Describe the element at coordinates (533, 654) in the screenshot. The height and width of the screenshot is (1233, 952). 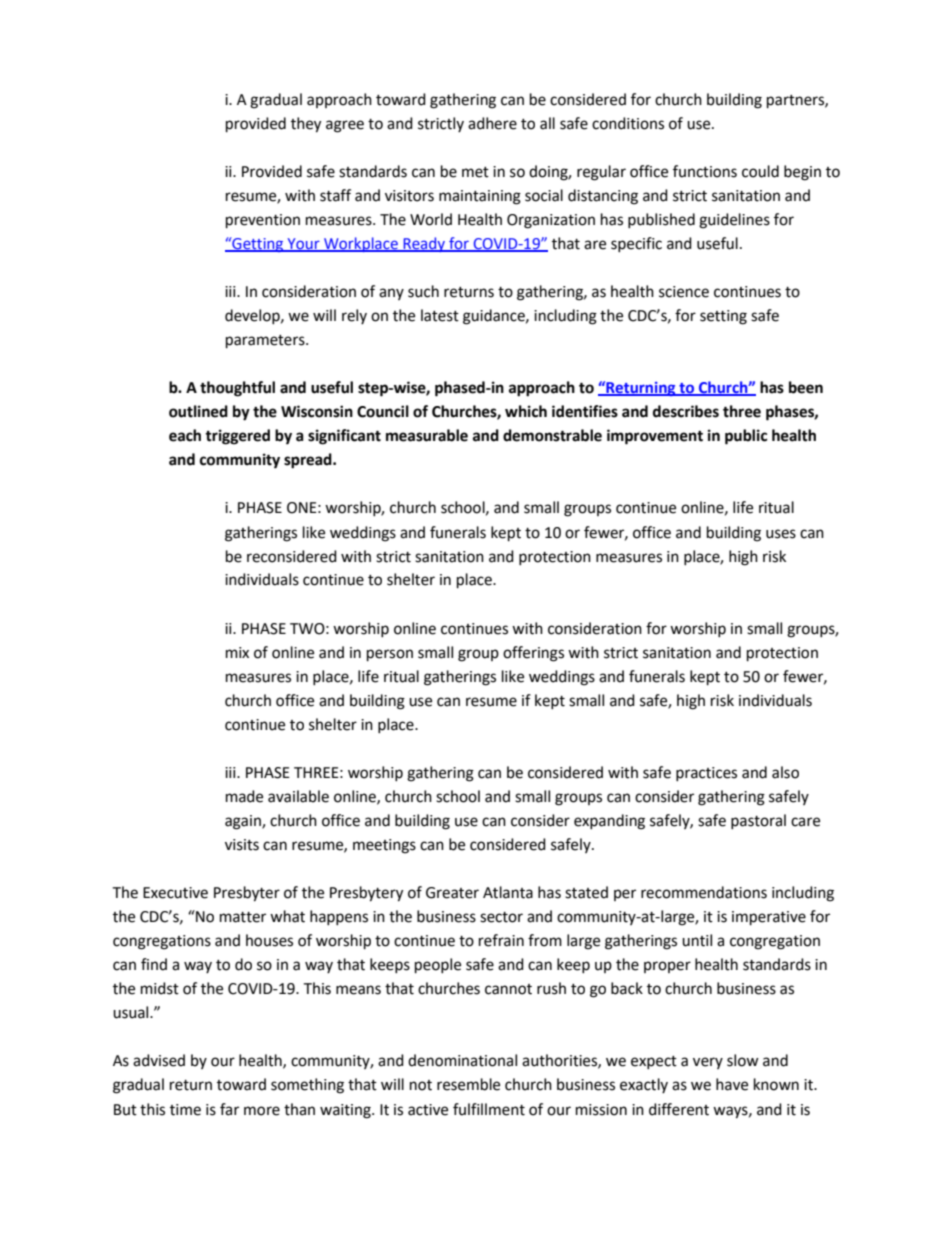
I see `offerings` at that location.
